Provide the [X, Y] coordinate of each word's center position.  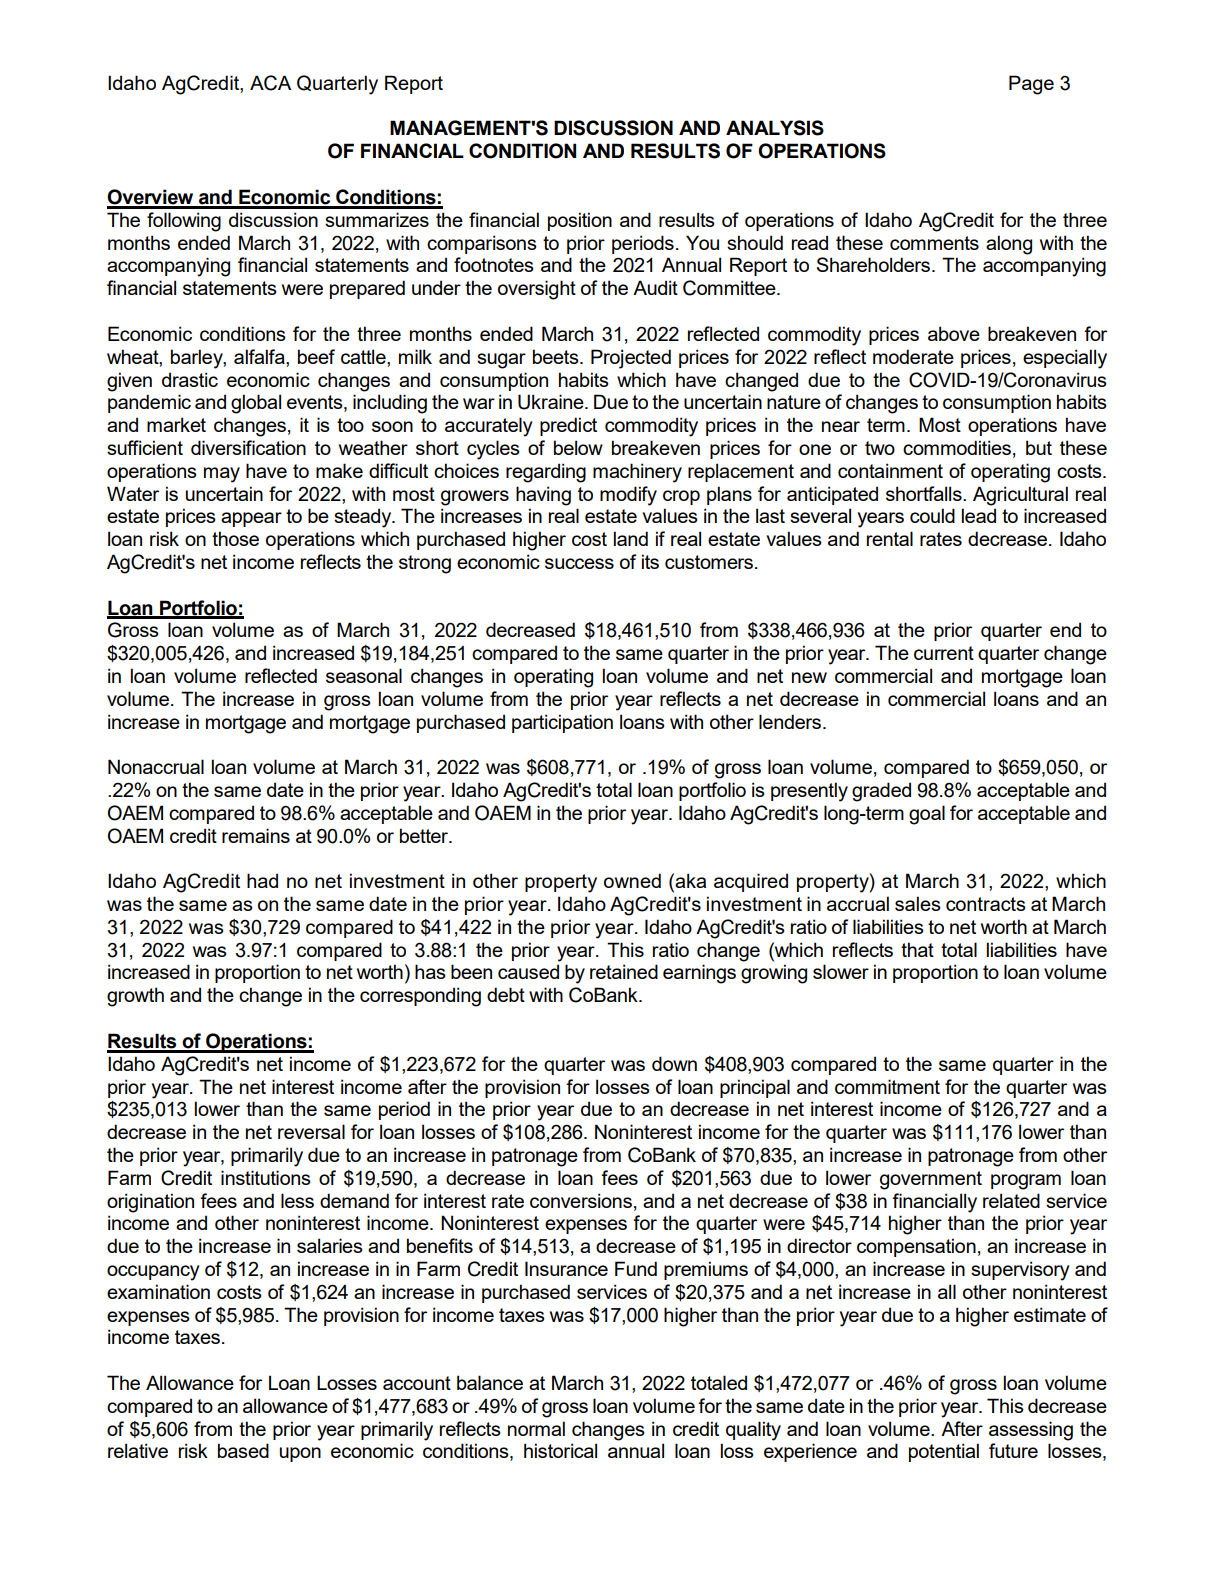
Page [1031, 85]
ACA [270, 83]
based [243, 1450]
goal [927, 815]
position [580, 221]
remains [256, 835]
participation [562, 723]
